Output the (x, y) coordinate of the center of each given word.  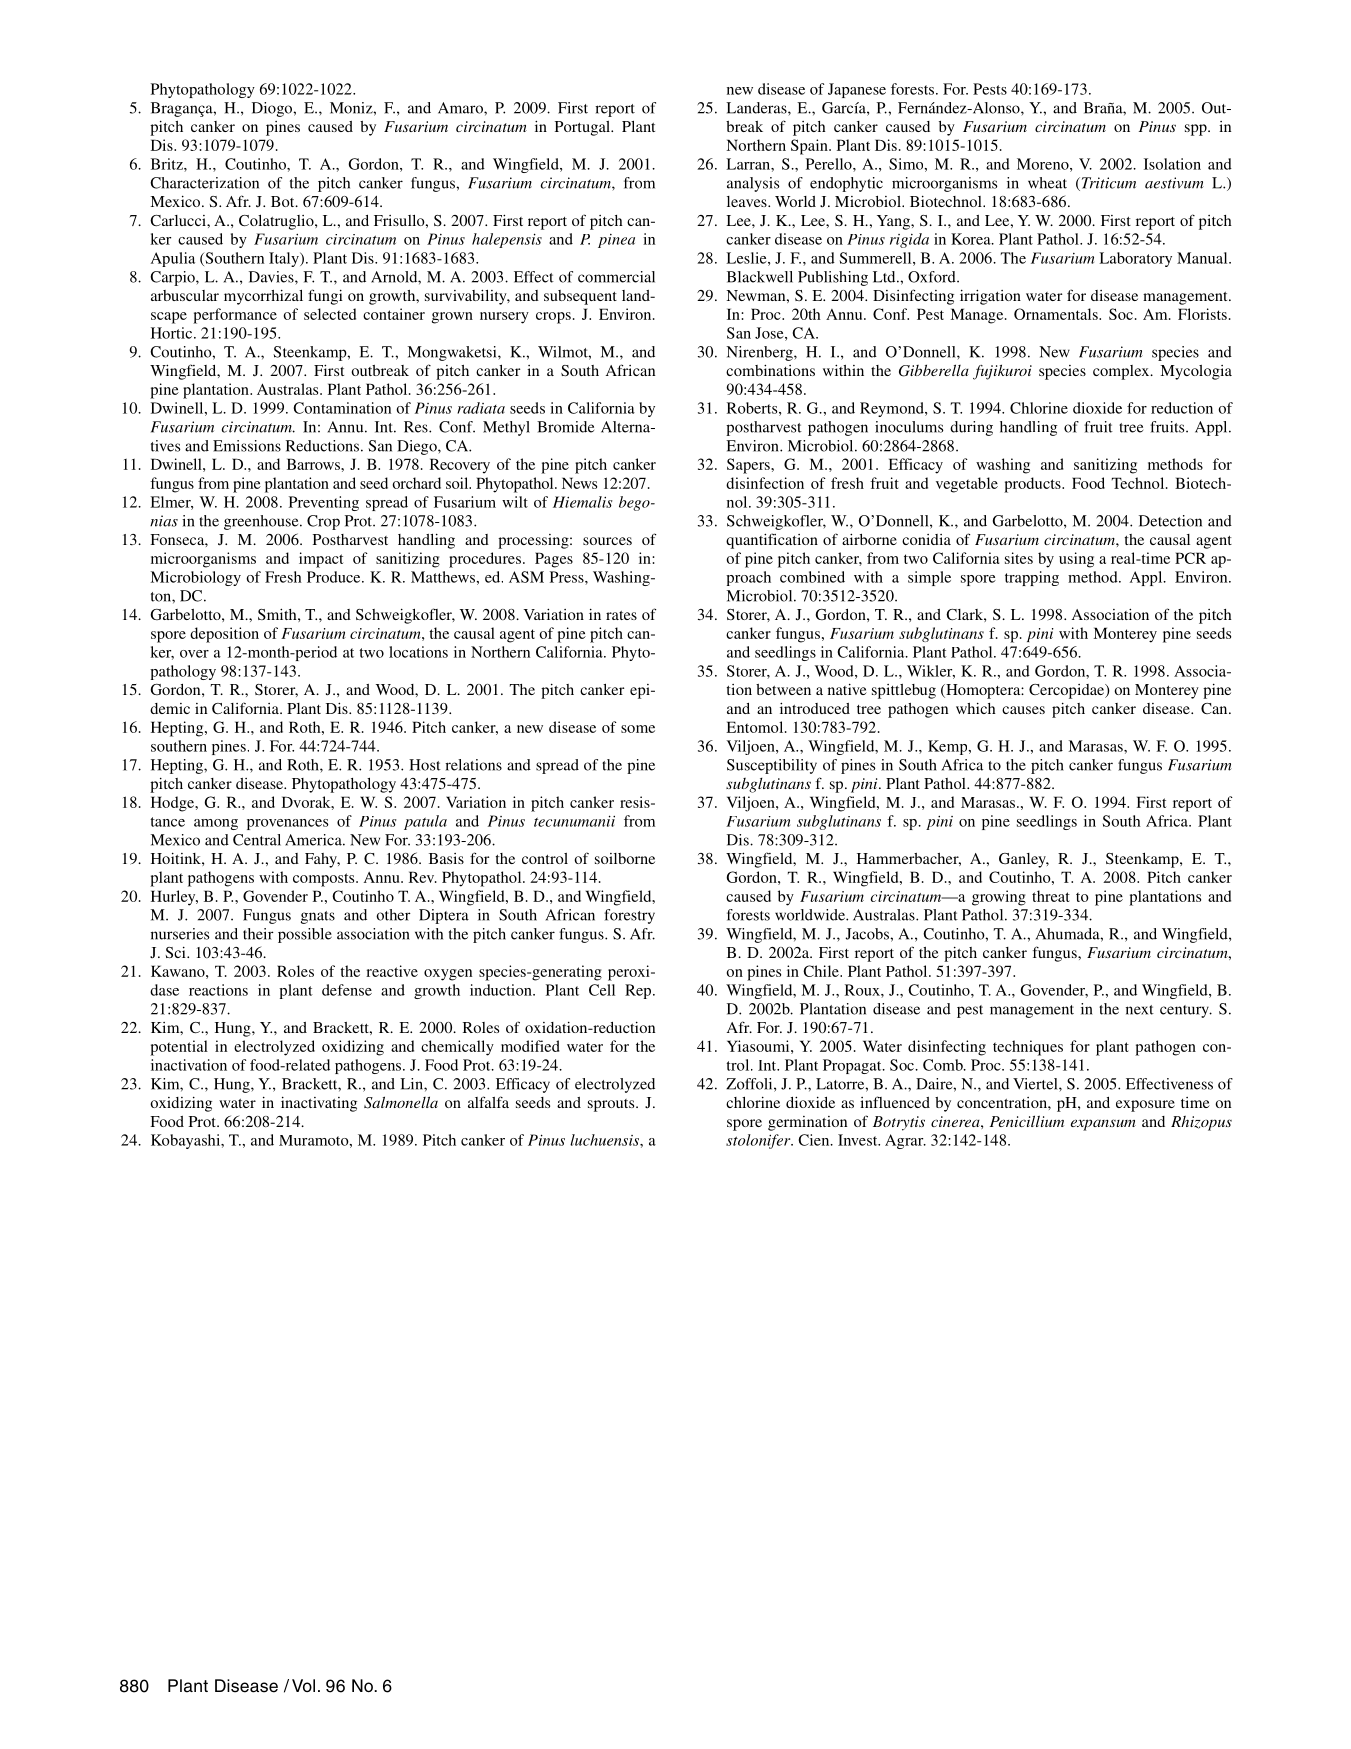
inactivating (319, 1104)
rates (621, 615)
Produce (335, 577)
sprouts (612, 1105)
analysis (753, 184)
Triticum (1107, 184)
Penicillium (1027, 1121)
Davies (272, 278)
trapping (1032, 578)
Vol (303, 1685)
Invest (859, 1140)
